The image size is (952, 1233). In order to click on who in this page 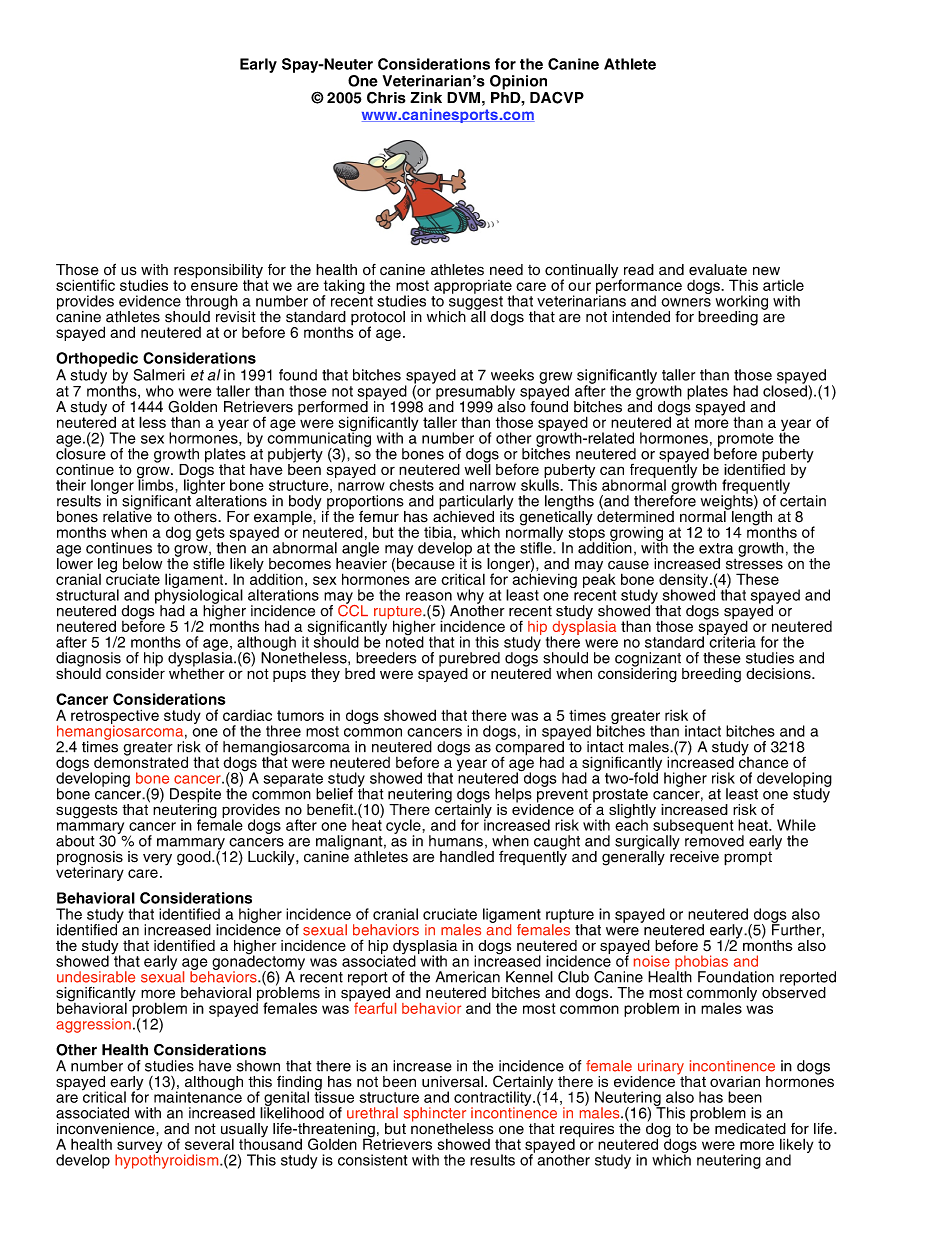, I will do `click(160, 391)`.
